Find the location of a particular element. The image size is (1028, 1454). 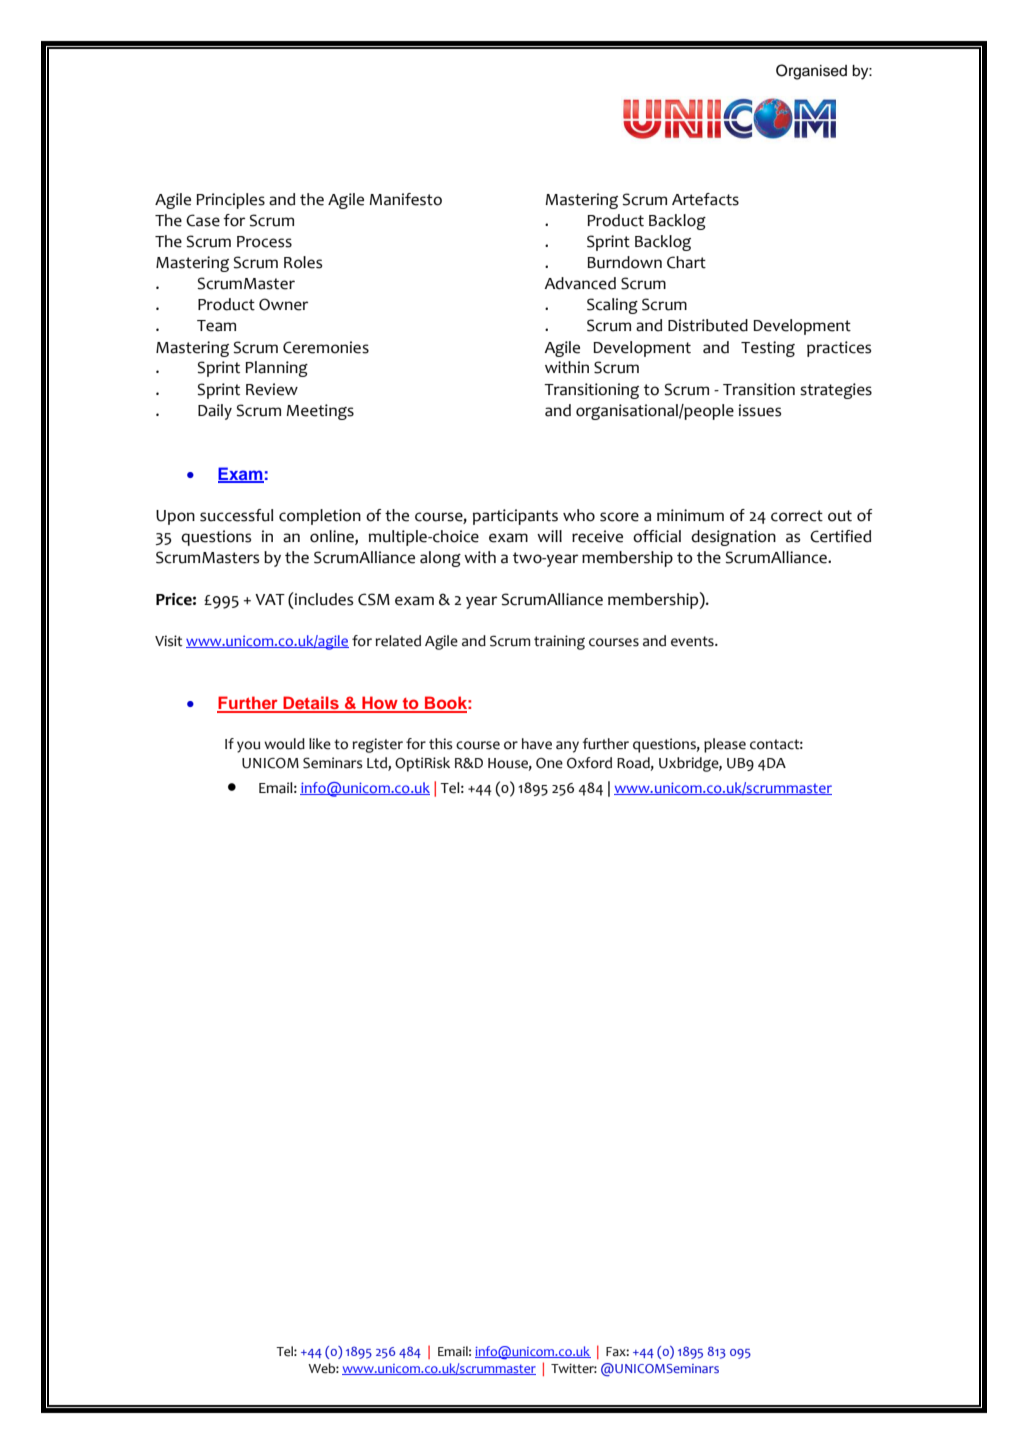

Daily is located at coordinates (215, 412).
